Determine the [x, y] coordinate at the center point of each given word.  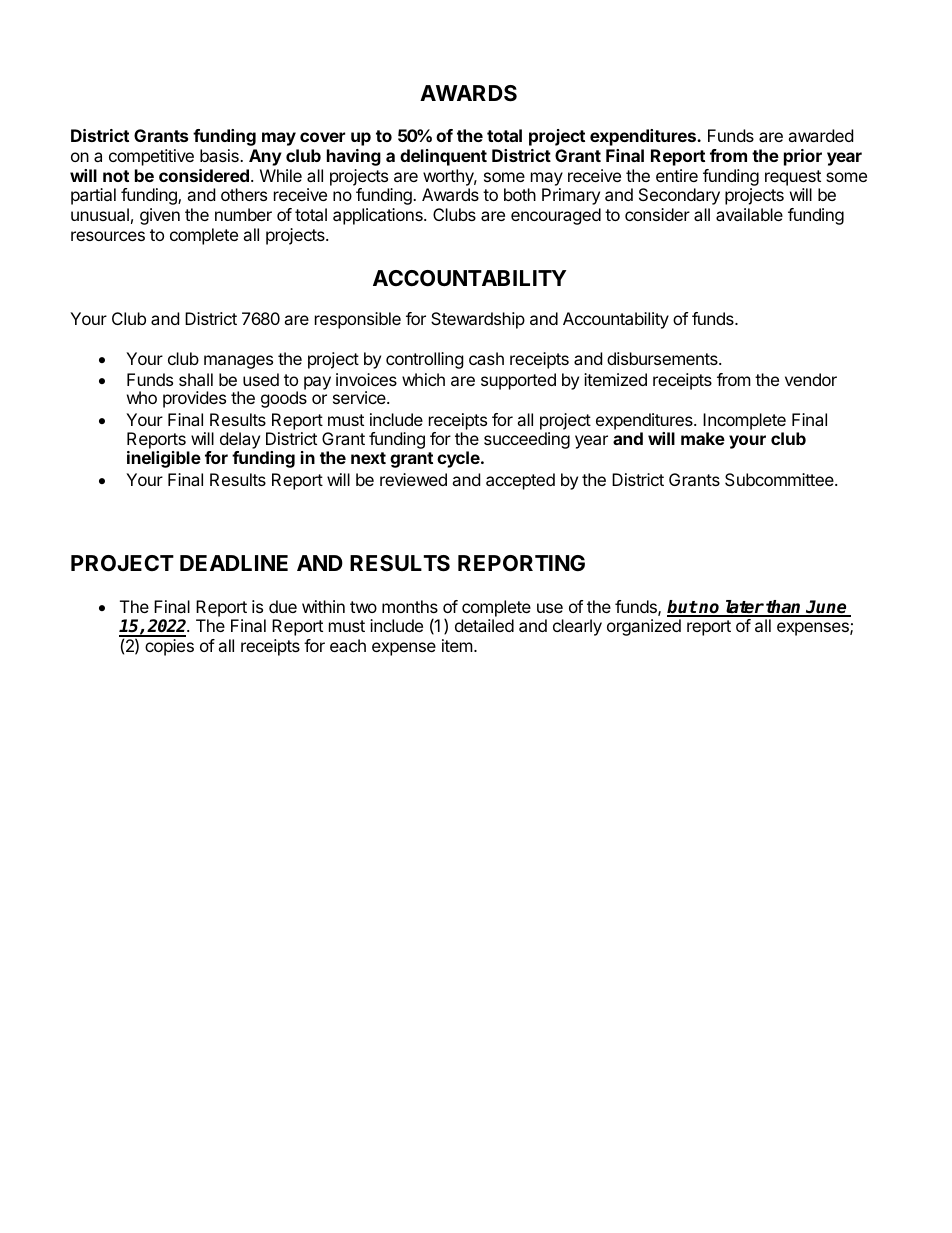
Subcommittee [780, 479]
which [423, 379]
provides [194, 399]
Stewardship [478, 320]
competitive [151, 157]
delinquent [443, 157]
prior [803, 157]
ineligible [164, 459]
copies [169, 647]
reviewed [413, 479]
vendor [811, 379]
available [749, 214]
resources [108, 236]
